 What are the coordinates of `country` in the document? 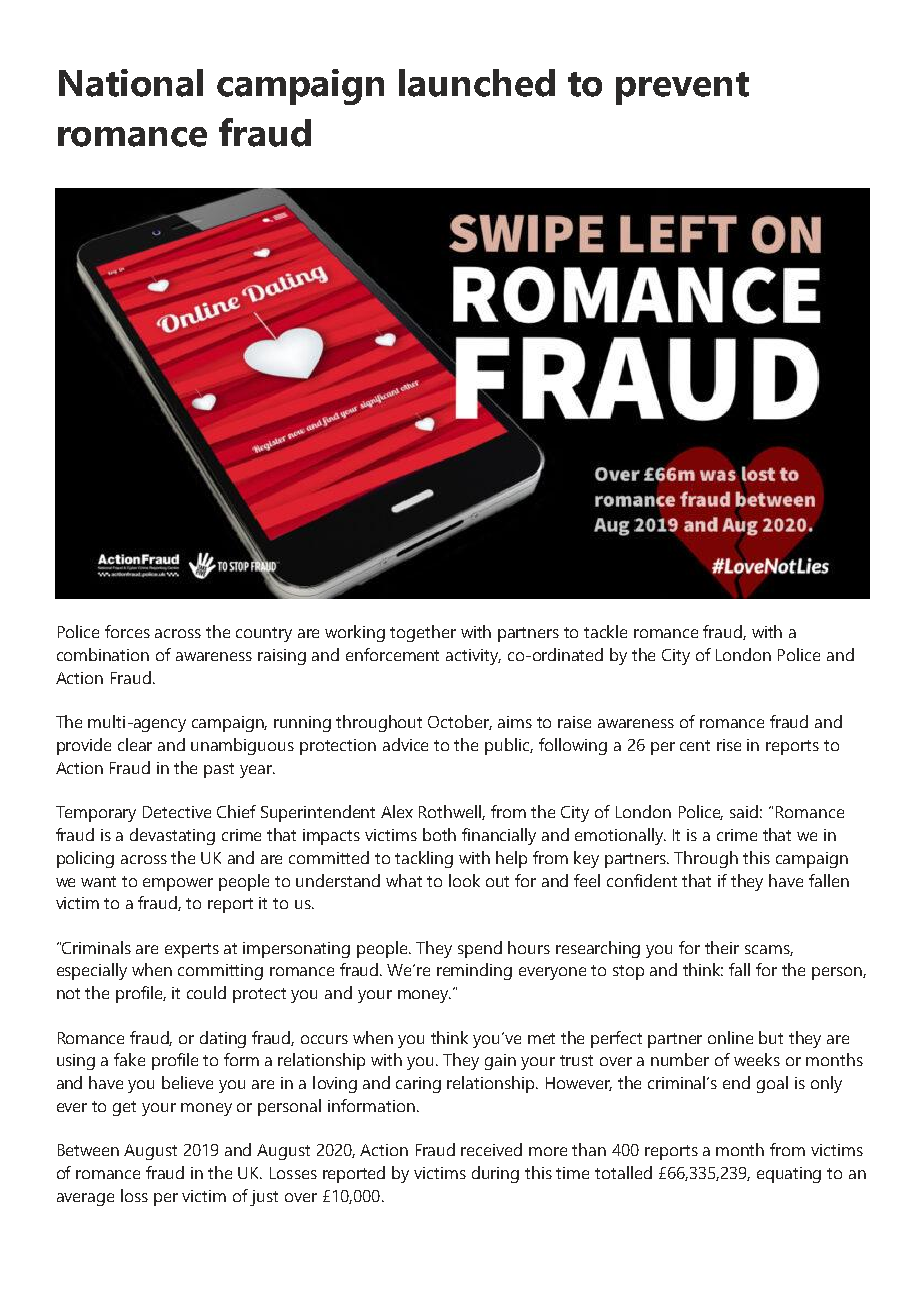 It's located at (264, 634).
